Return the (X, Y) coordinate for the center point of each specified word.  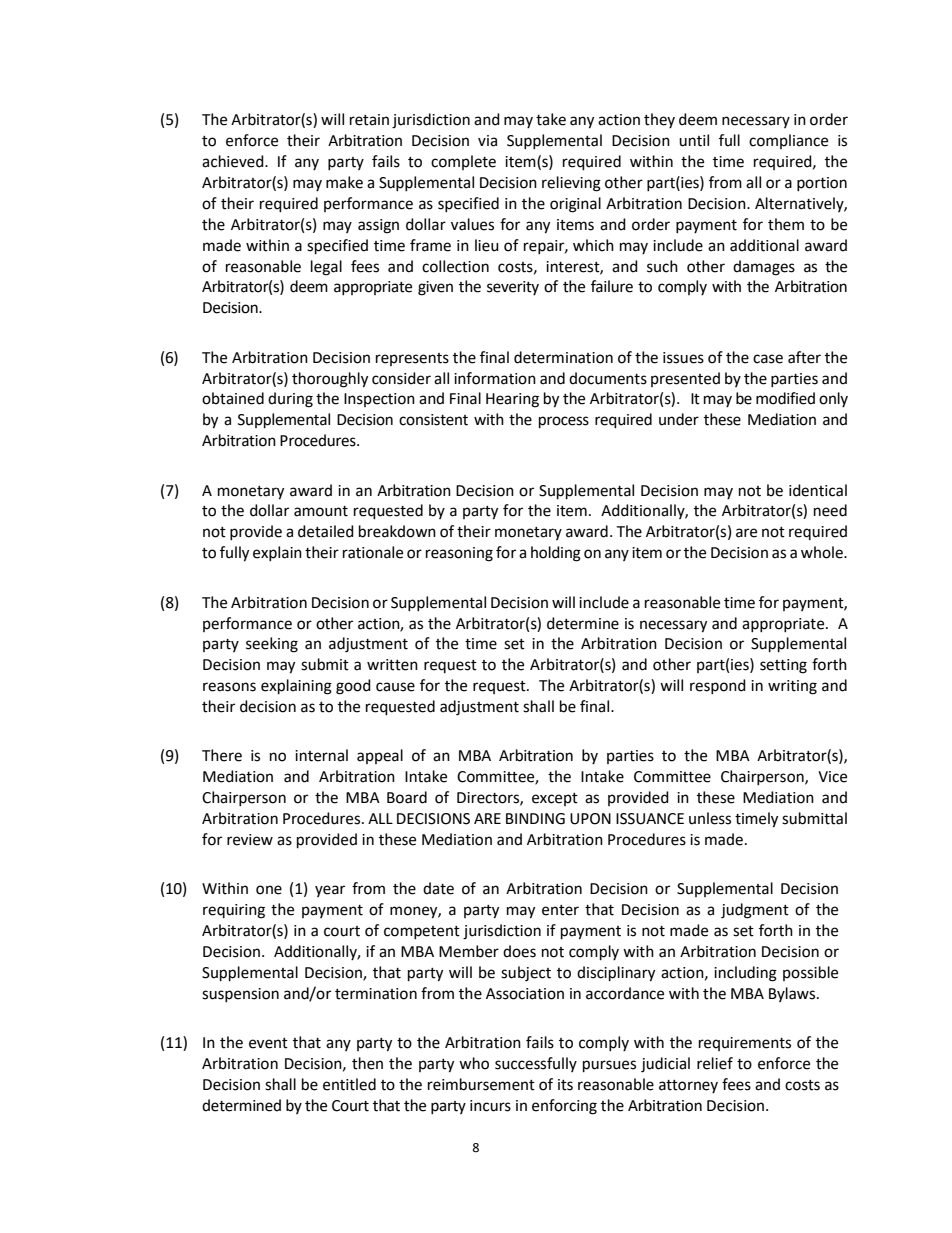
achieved (234, 161)
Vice (832, 777)
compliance (788, 141)
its (565, 1085)
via (487, 141)
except (555, 799)
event (268, 1043)
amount (321, 511)
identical (818, 490)
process (564, 422)
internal (321, 755)
